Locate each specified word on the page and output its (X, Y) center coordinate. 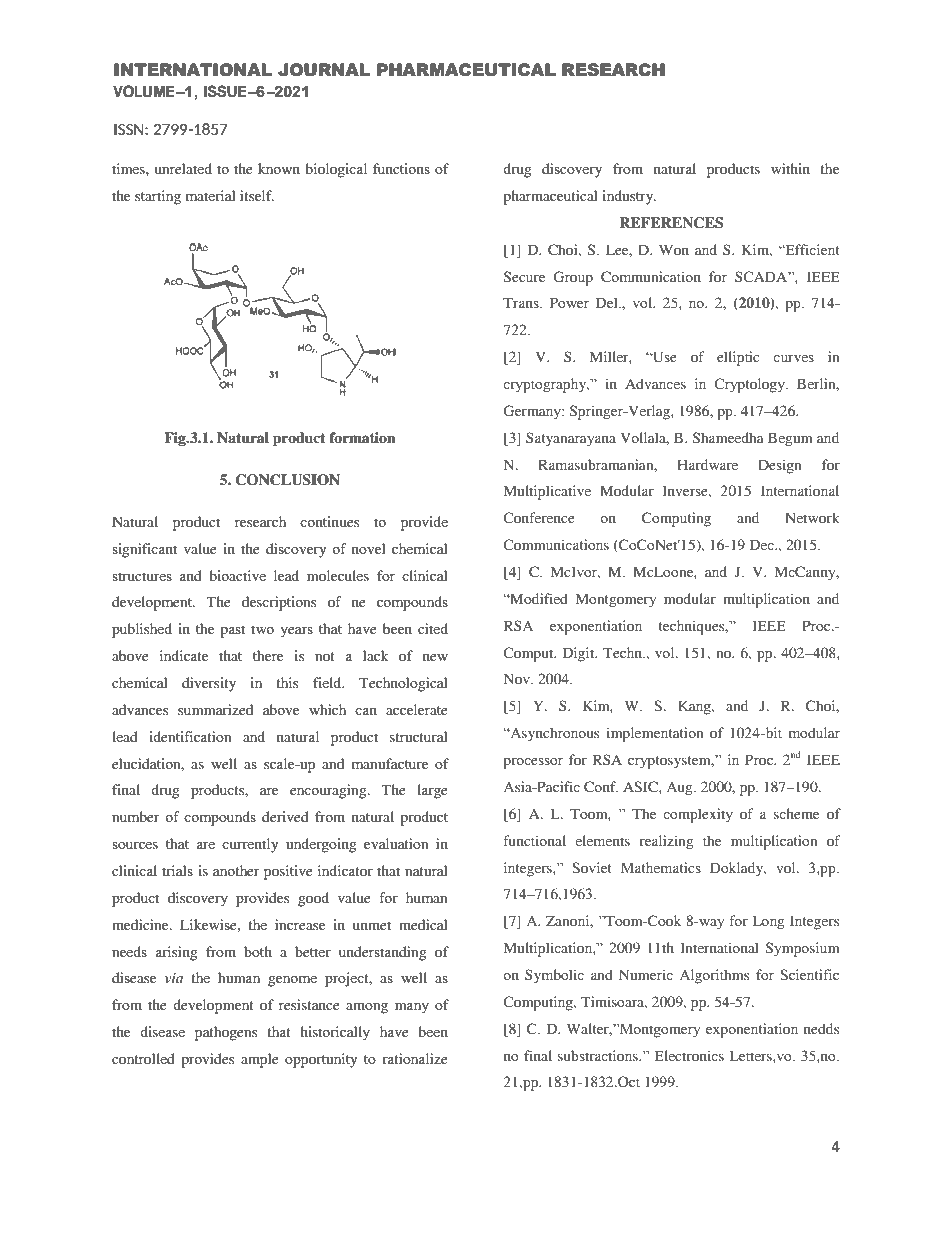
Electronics (689, 1055)
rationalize (415, 1058)
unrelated (183, 168)
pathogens (226, 1033)
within (790, 168)
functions (401, 168)
